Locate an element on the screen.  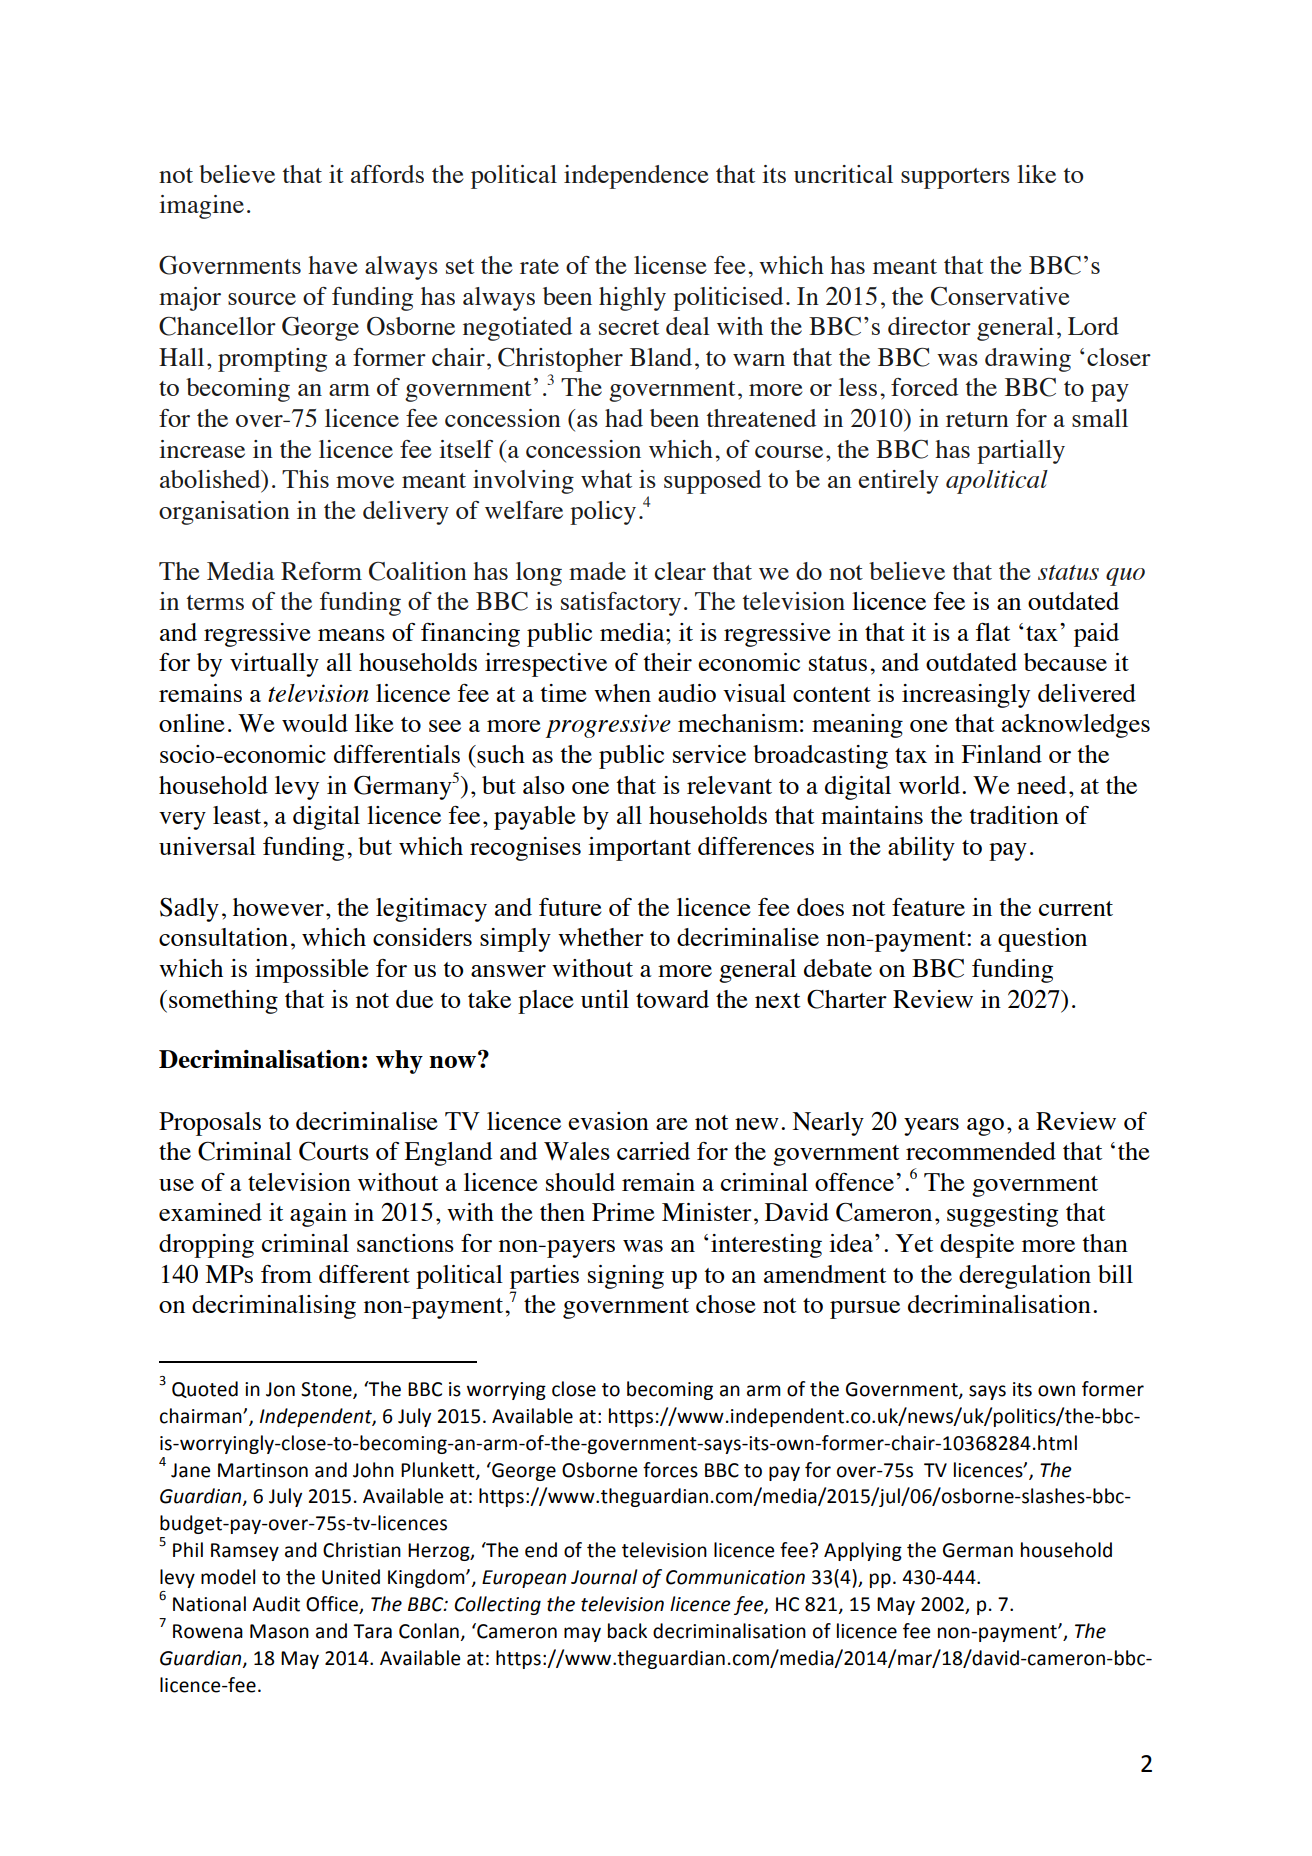
Journal is located at coordinates (604, 1577).
